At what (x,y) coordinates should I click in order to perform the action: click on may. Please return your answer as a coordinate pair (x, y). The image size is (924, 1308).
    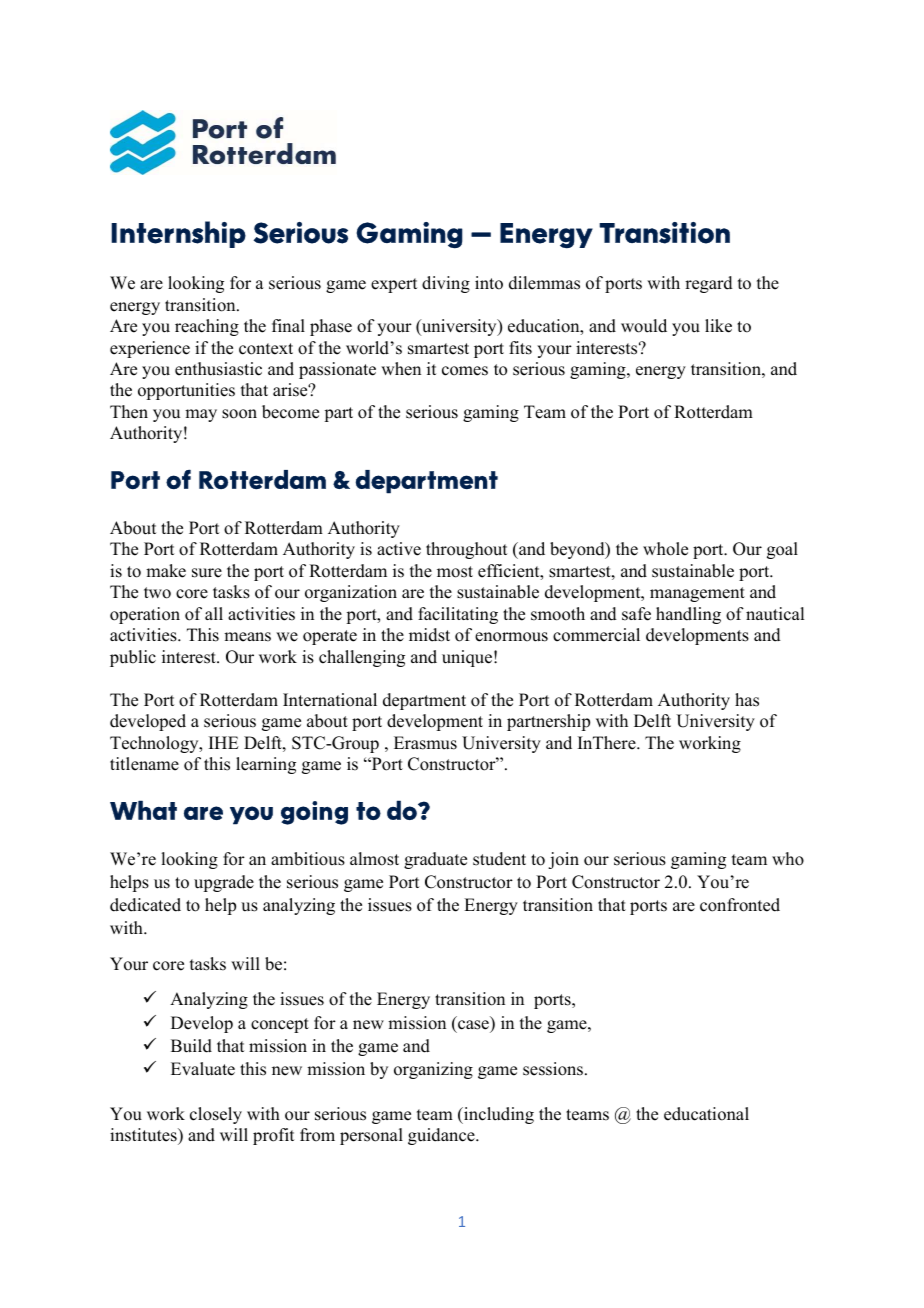
    Looking at the image, I should click on (201, 415).
